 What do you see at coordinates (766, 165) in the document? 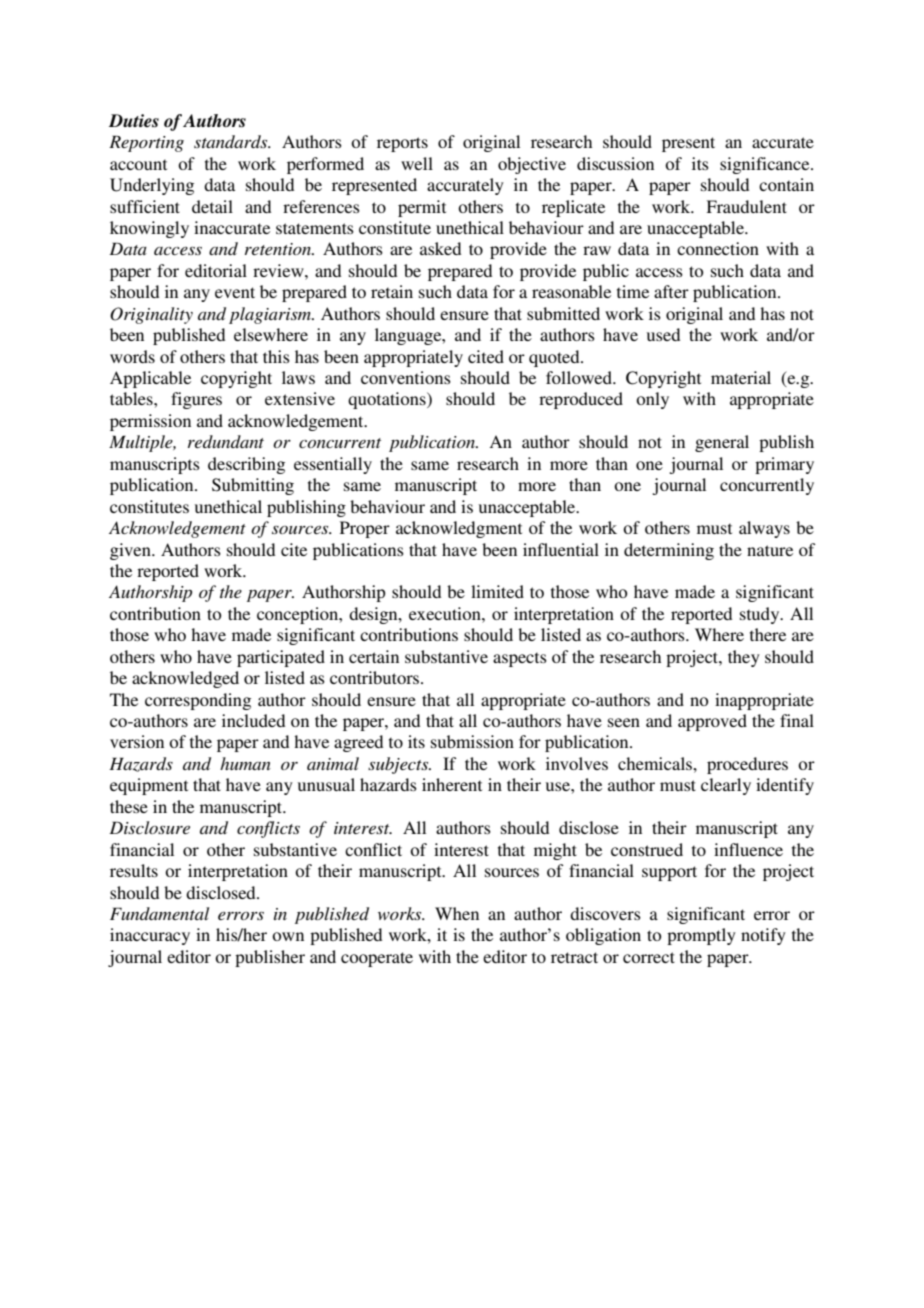
I see `significance` at bounding box center [766, 165].
